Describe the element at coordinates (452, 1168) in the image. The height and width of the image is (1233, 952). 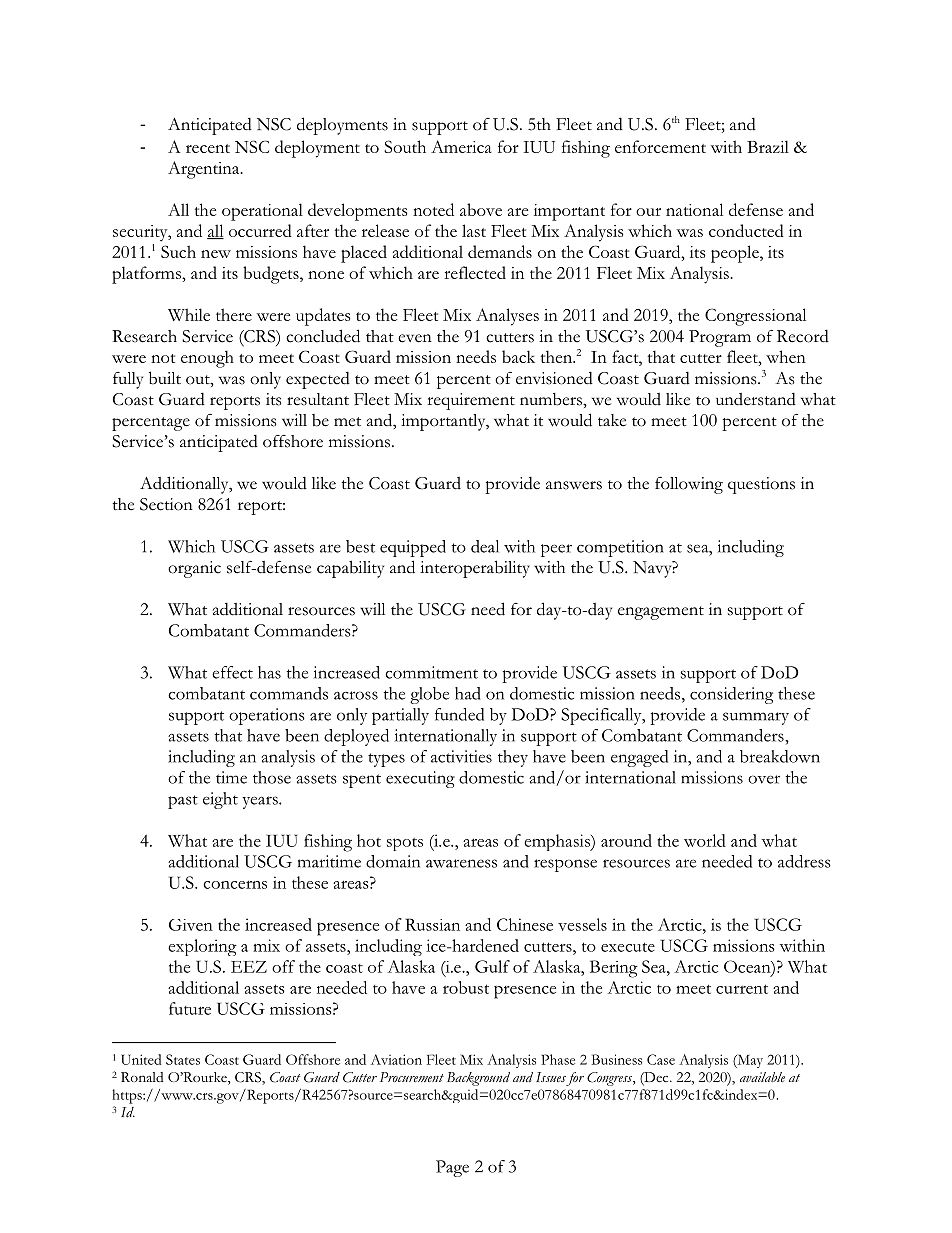
I see `Page` at that location.
